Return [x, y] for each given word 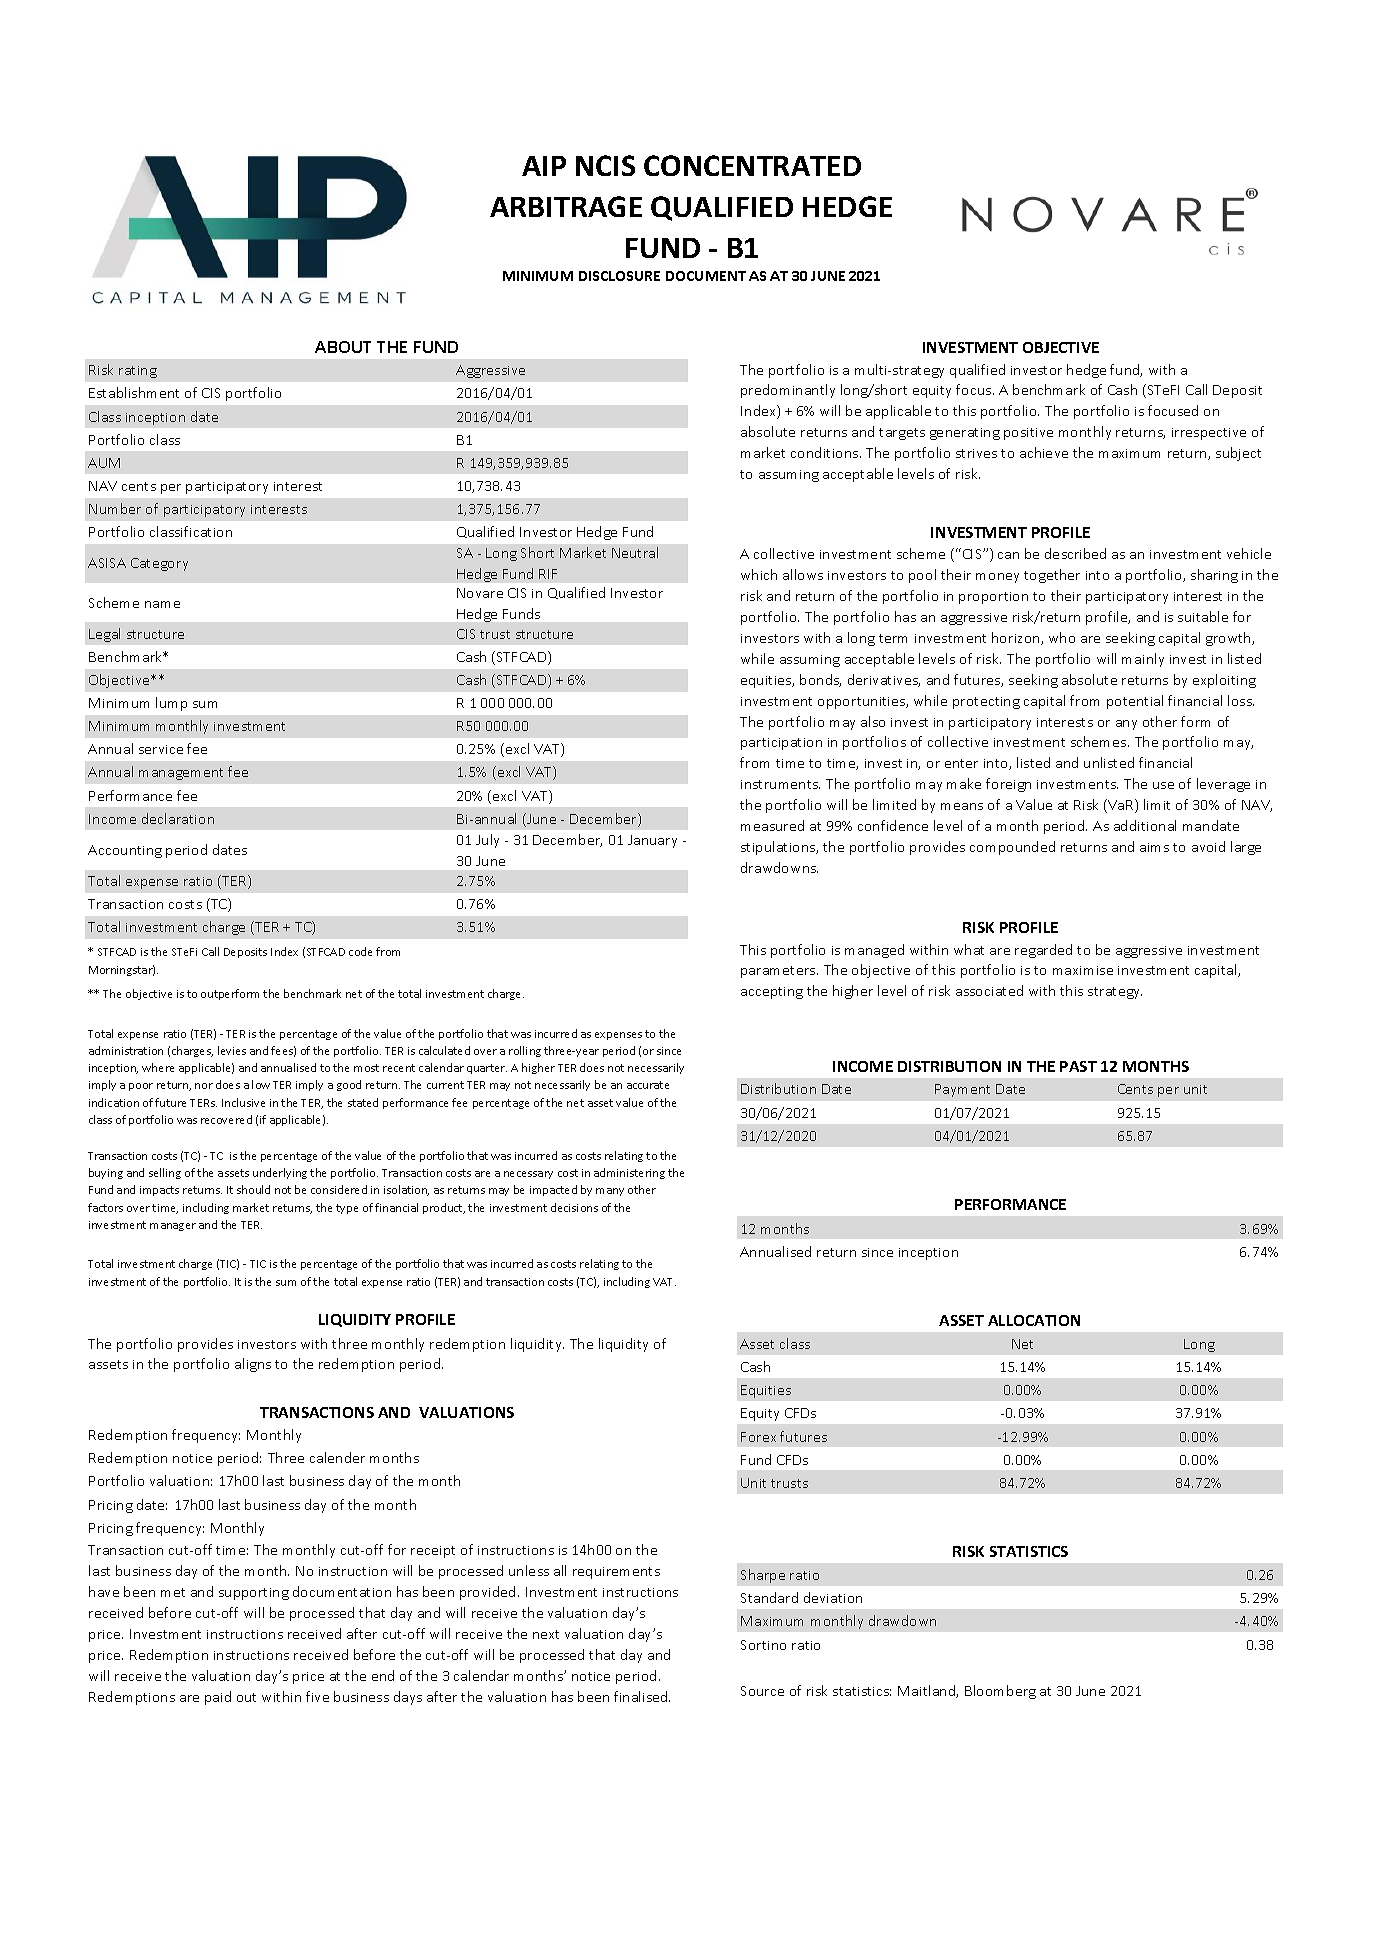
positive [1028, 434]
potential [1135, 702]
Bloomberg [1000, 1692]
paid [218, 1698]
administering [629, 1173]
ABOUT [343, 347]
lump [171, 704]
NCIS [605, 165]
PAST [1078, 1066]
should [253, 1189]
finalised [642, 1696]
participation [781, 744]
